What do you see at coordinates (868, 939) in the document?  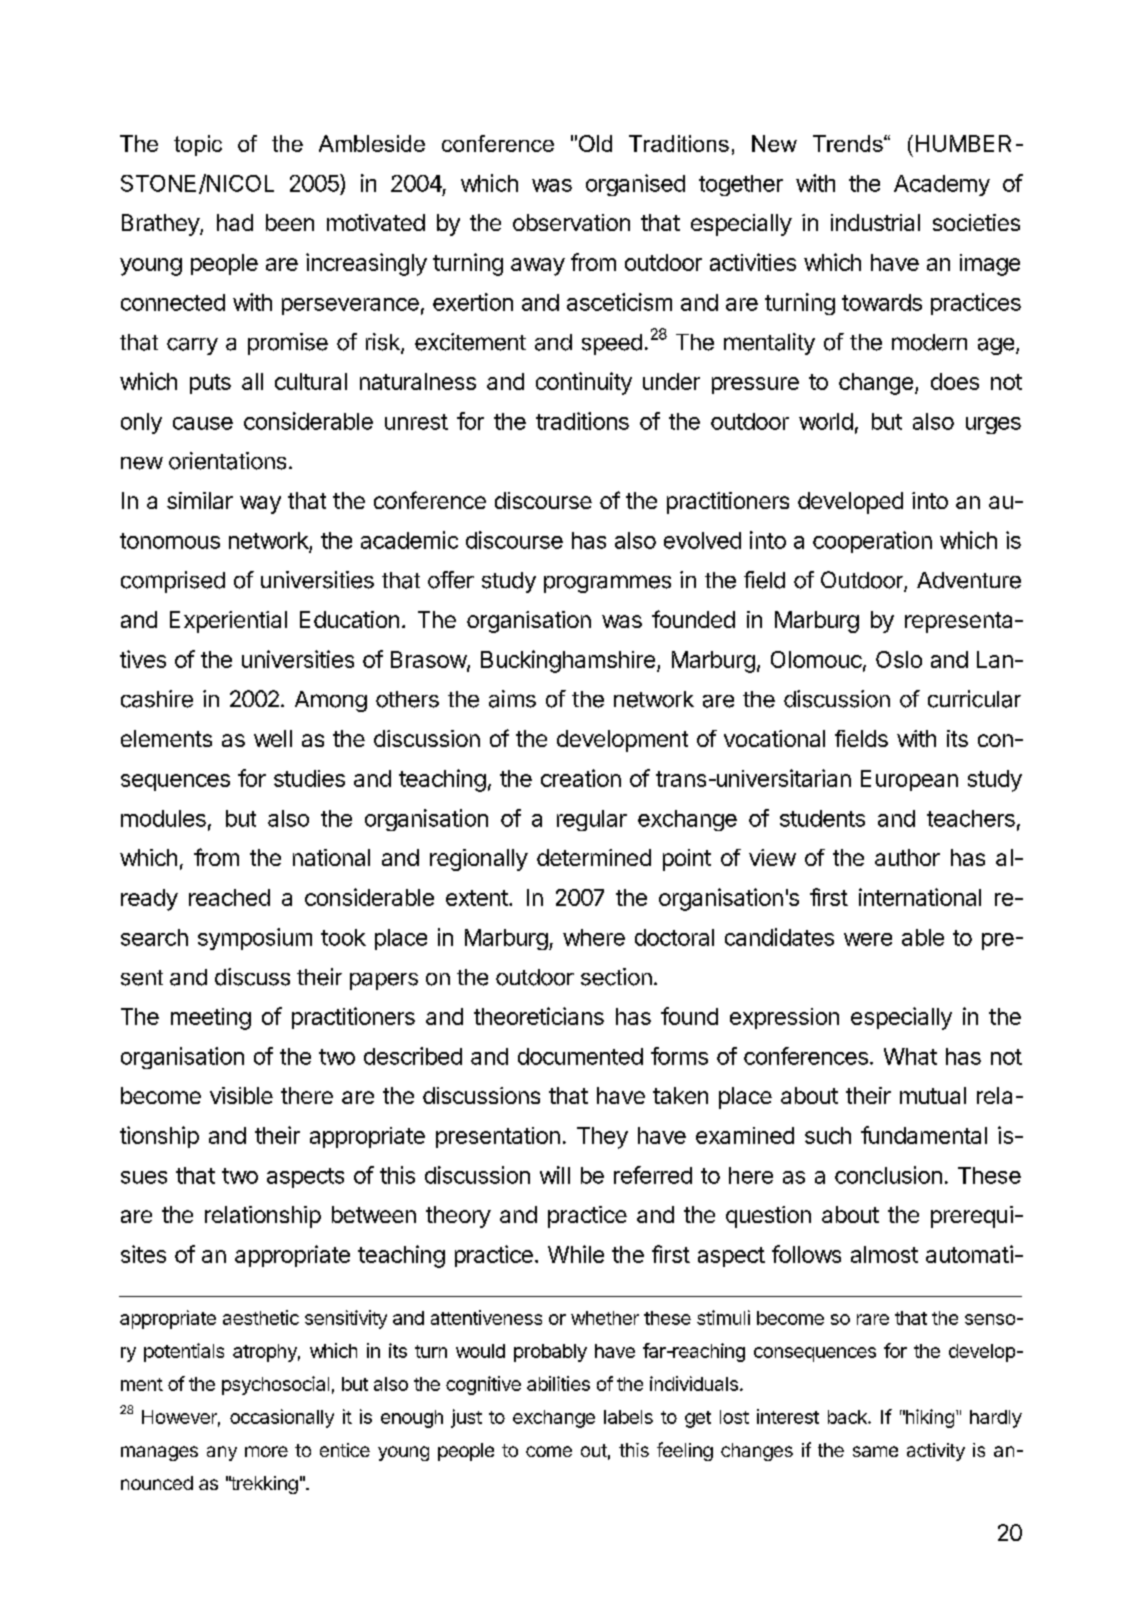 I see `were` at bounding box center [868, 939].
